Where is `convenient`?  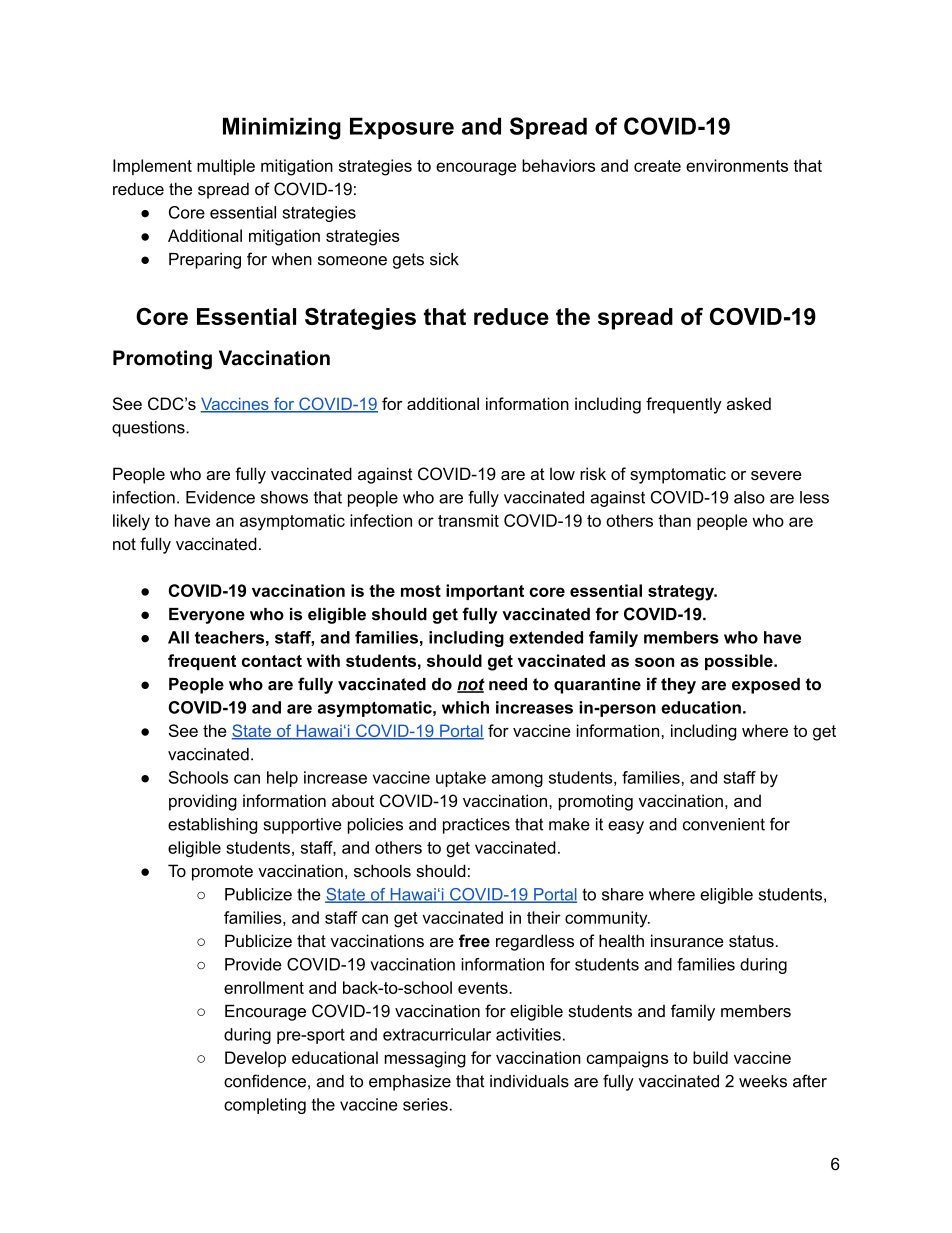
convenient is located at coordinates (724, 824).
